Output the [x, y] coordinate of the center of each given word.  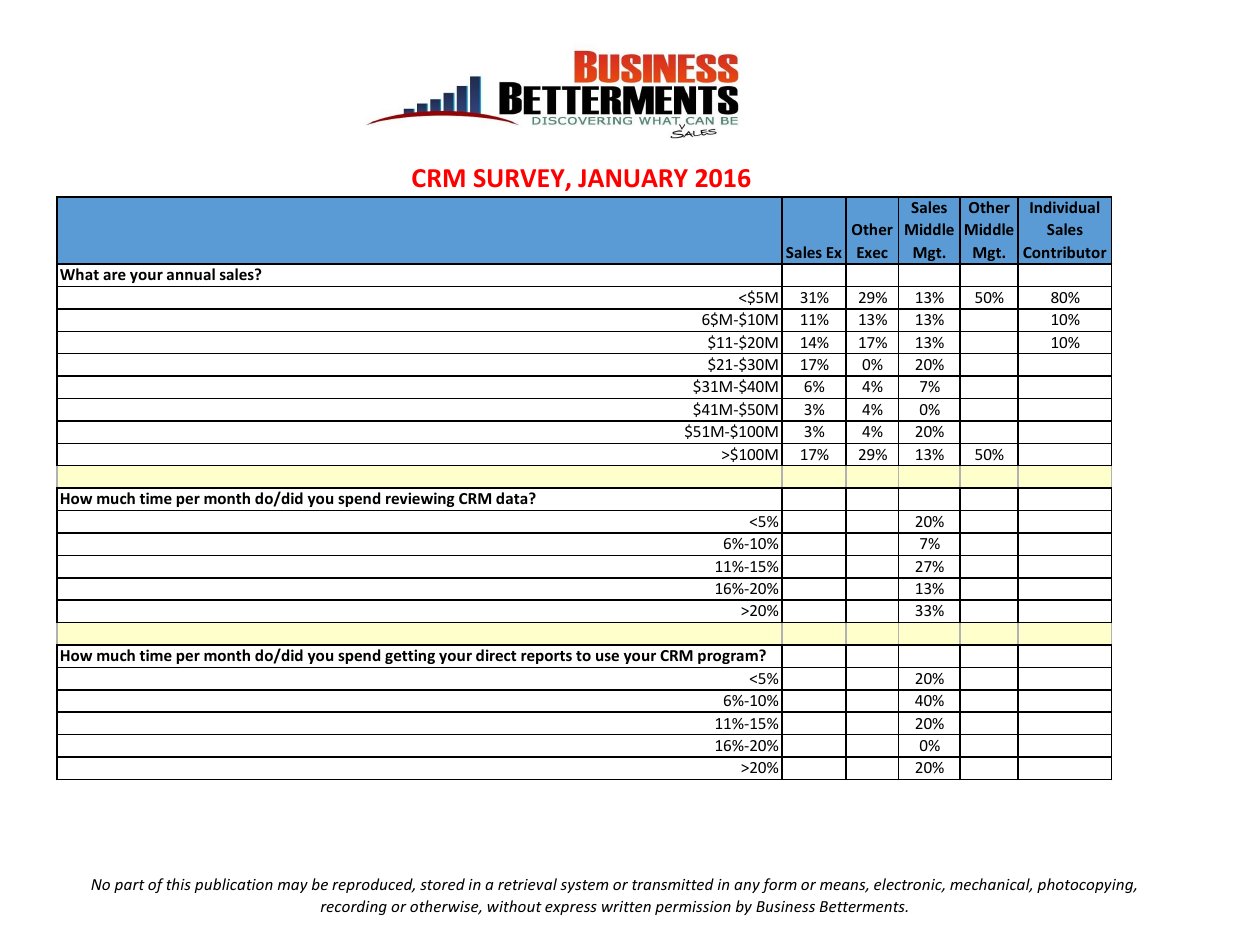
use [607, 656]
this [178, 884]
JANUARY [633, 178]
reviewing [420, 499]
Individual [1064, 207]
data [513, 498]
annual [191, 274]
